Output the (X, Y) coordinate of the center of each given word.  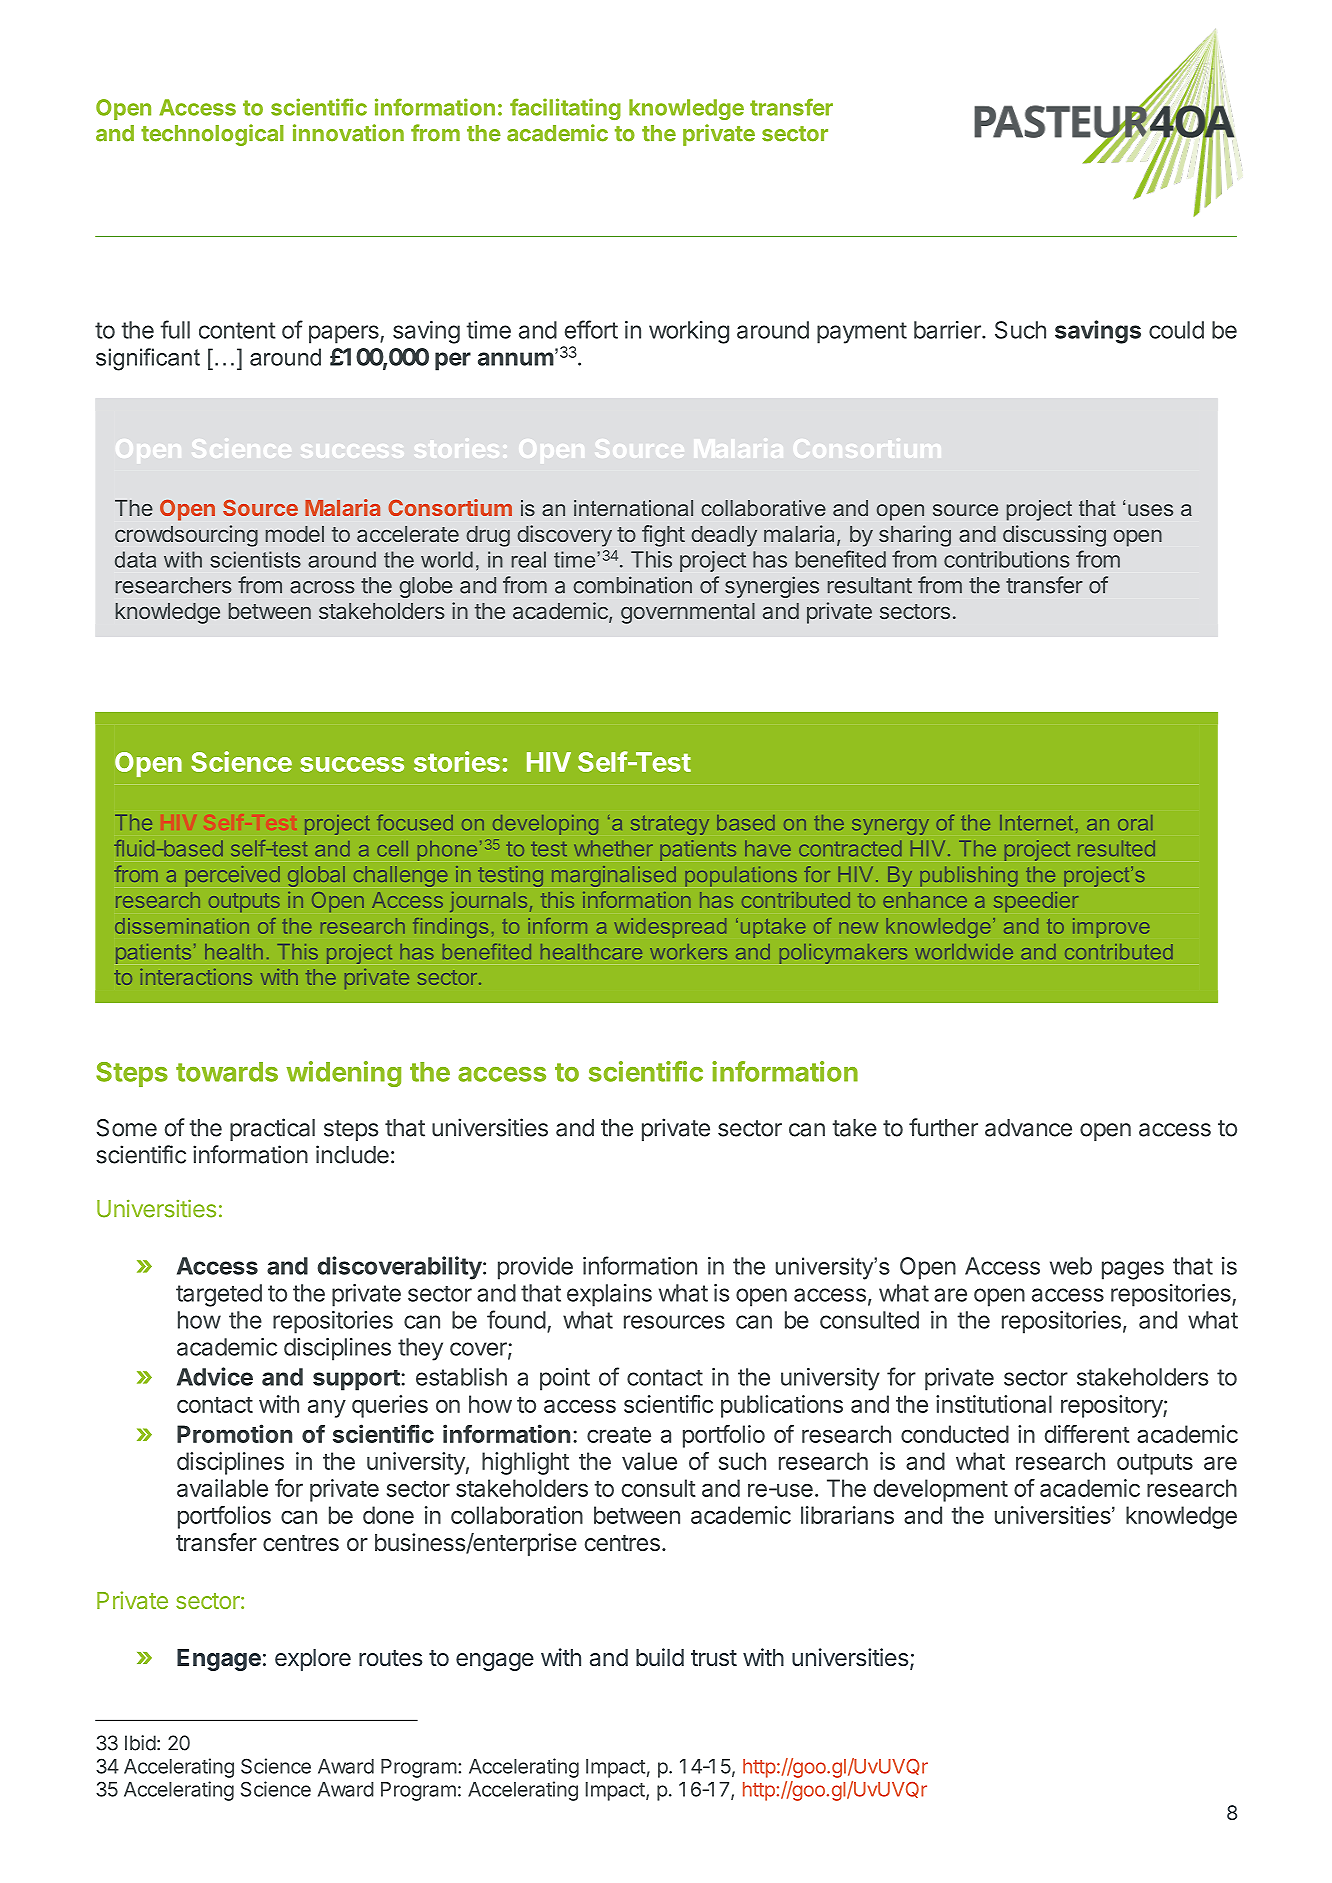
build (660, 1657)
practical (272, 1129)
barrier (948, 330)
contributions (1007, 559)
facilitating (565, 109)
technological (212, 135)
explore (313, 1660)
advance (1028, 1128)
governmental (688, 613)
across (322, 587)
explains (609, 1295)
